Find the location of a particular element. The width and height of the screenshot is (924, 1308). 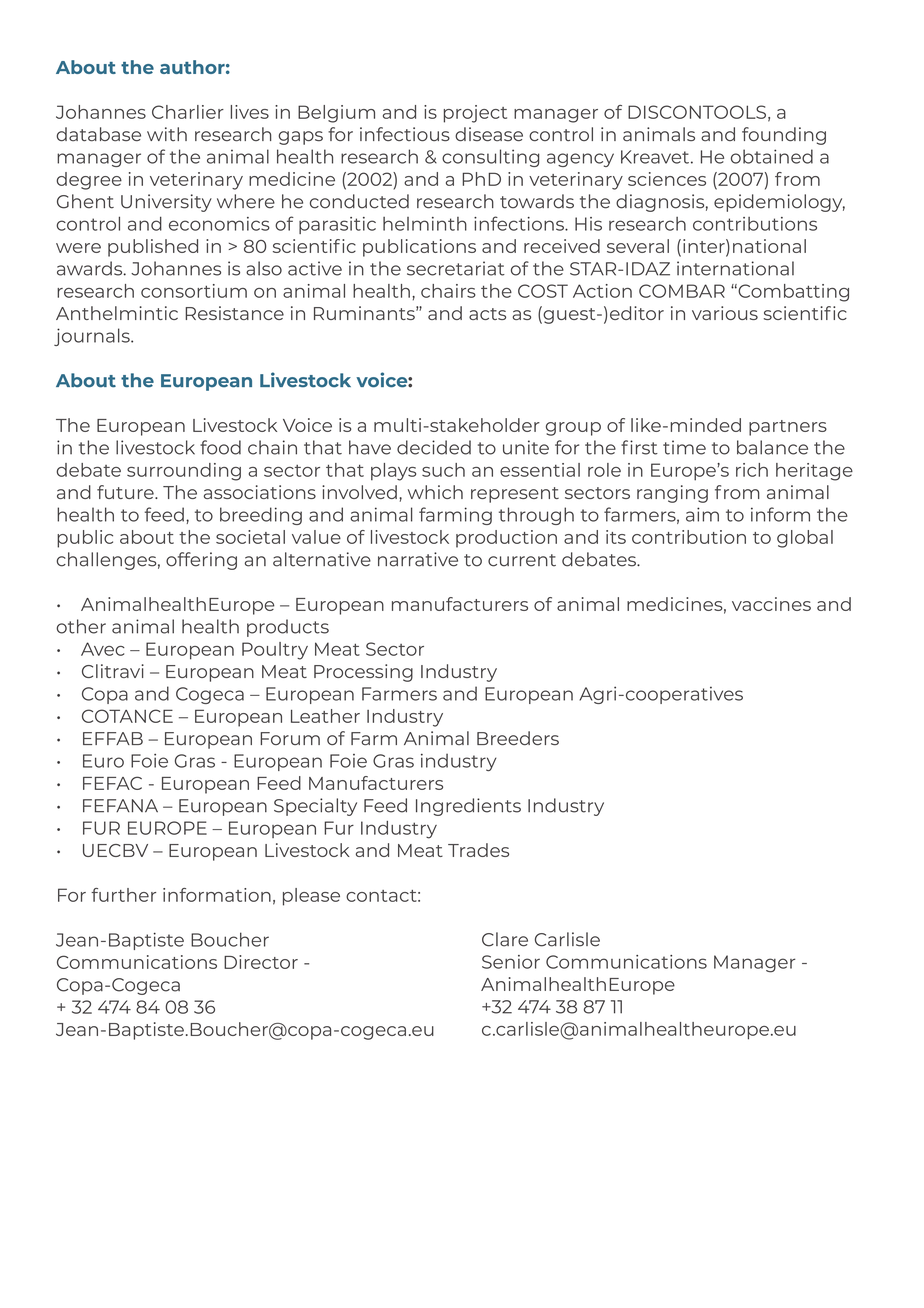

Processing is located at coordinates (363, 673).
